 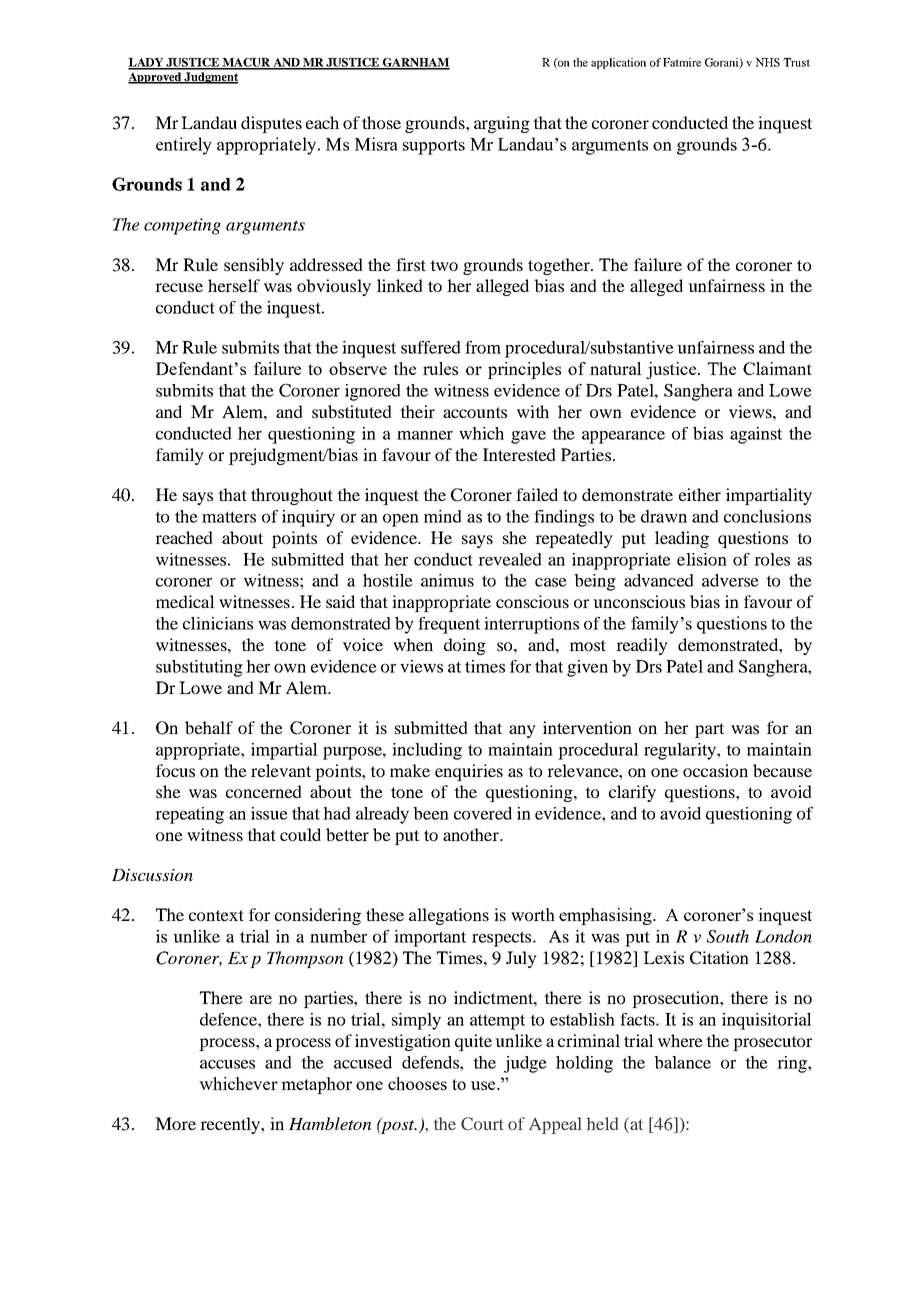 I want to click on from, so click(x=483, y=347).
